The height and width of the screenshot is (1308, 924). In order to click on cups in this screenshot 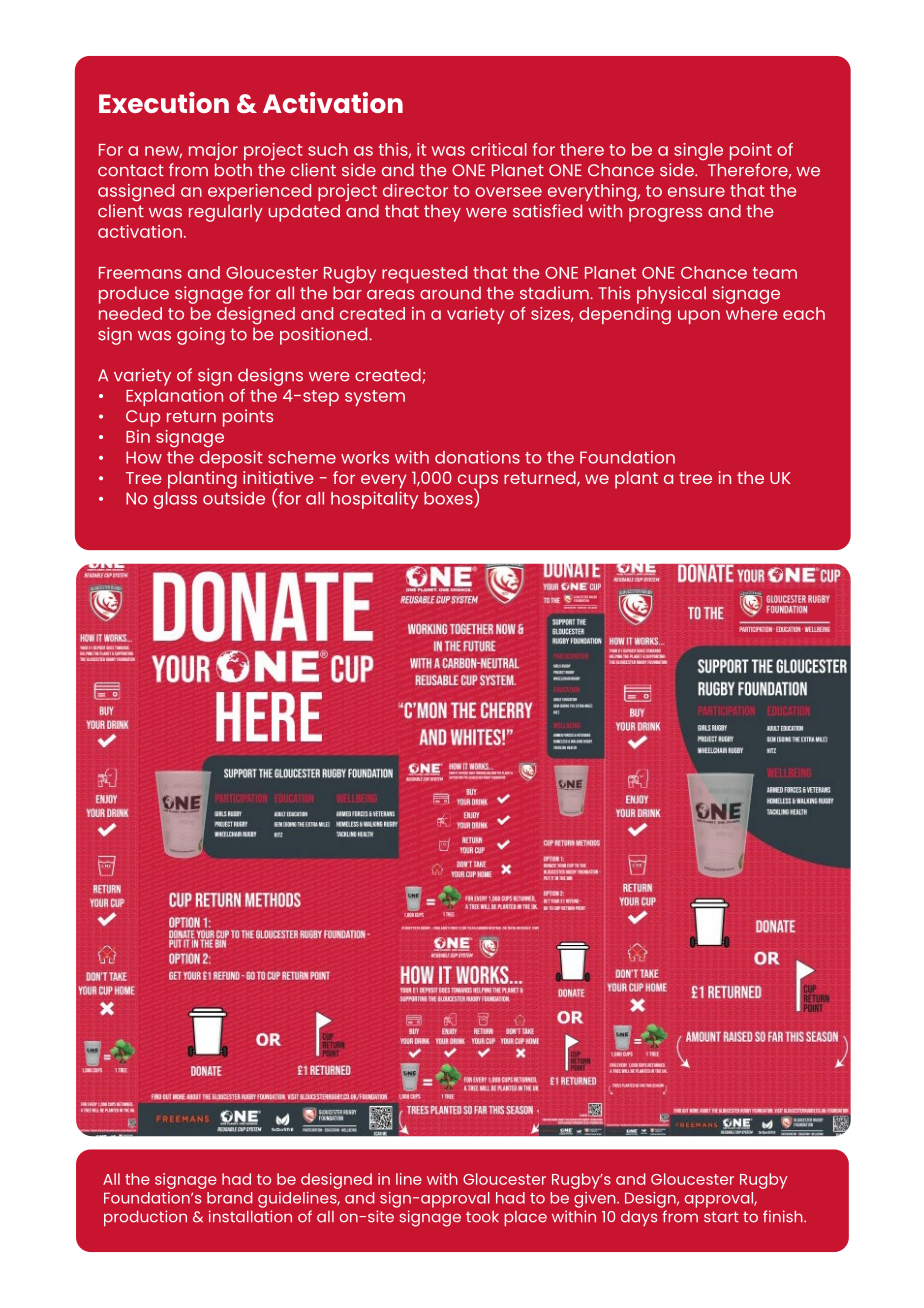, I will do `click(478, 482)`.
